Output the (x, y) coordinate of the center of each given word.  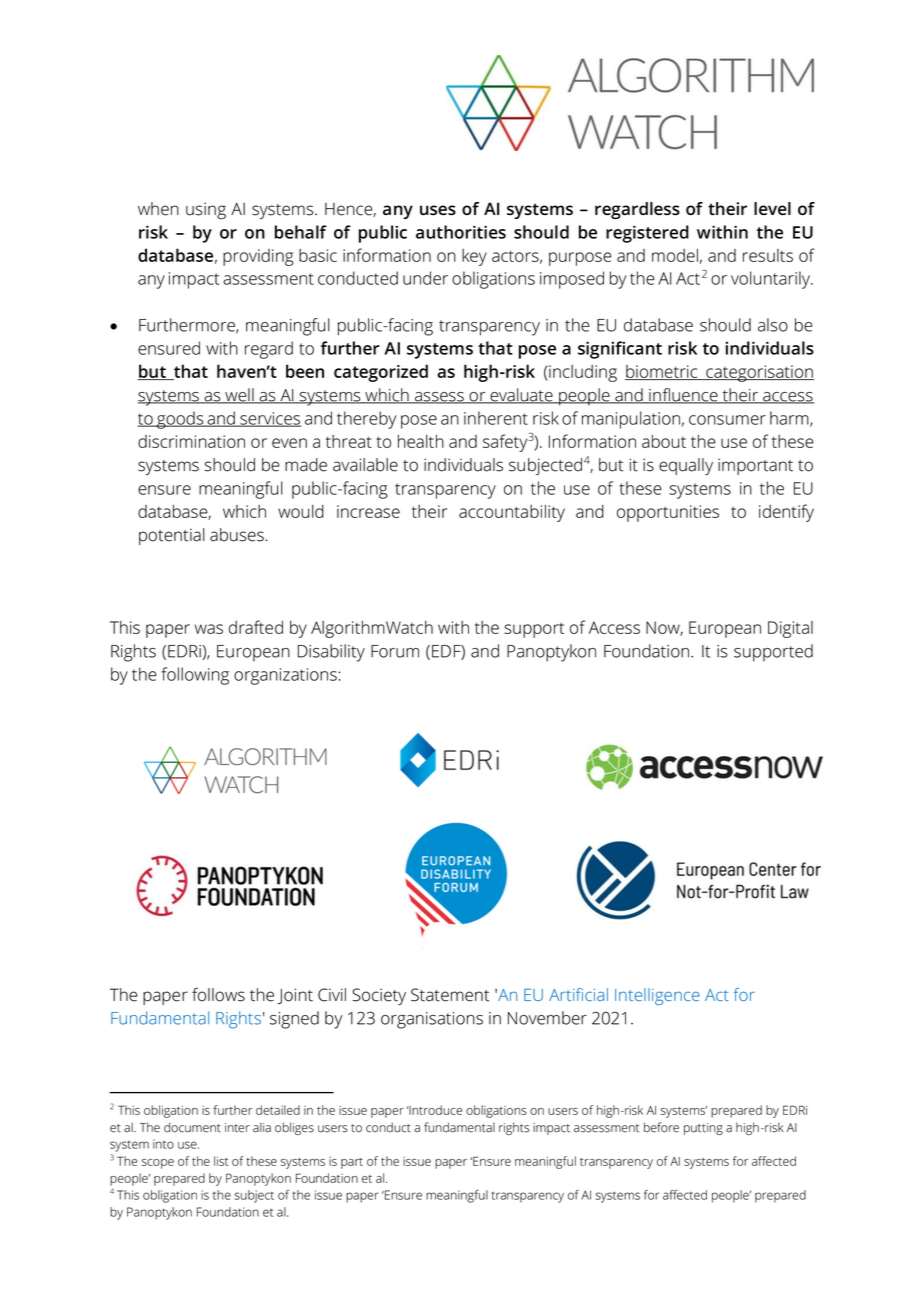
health (421, 441)
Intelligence (657, 996)
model (675, 255)
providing (258, 257)
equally (686, 466)
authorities (461, 232)
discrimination (191, 441)
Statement (450, 995)
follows (218, 995)
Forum (395, 651)
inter (237, 1128)
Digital (790, 629)
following (195, 676)
